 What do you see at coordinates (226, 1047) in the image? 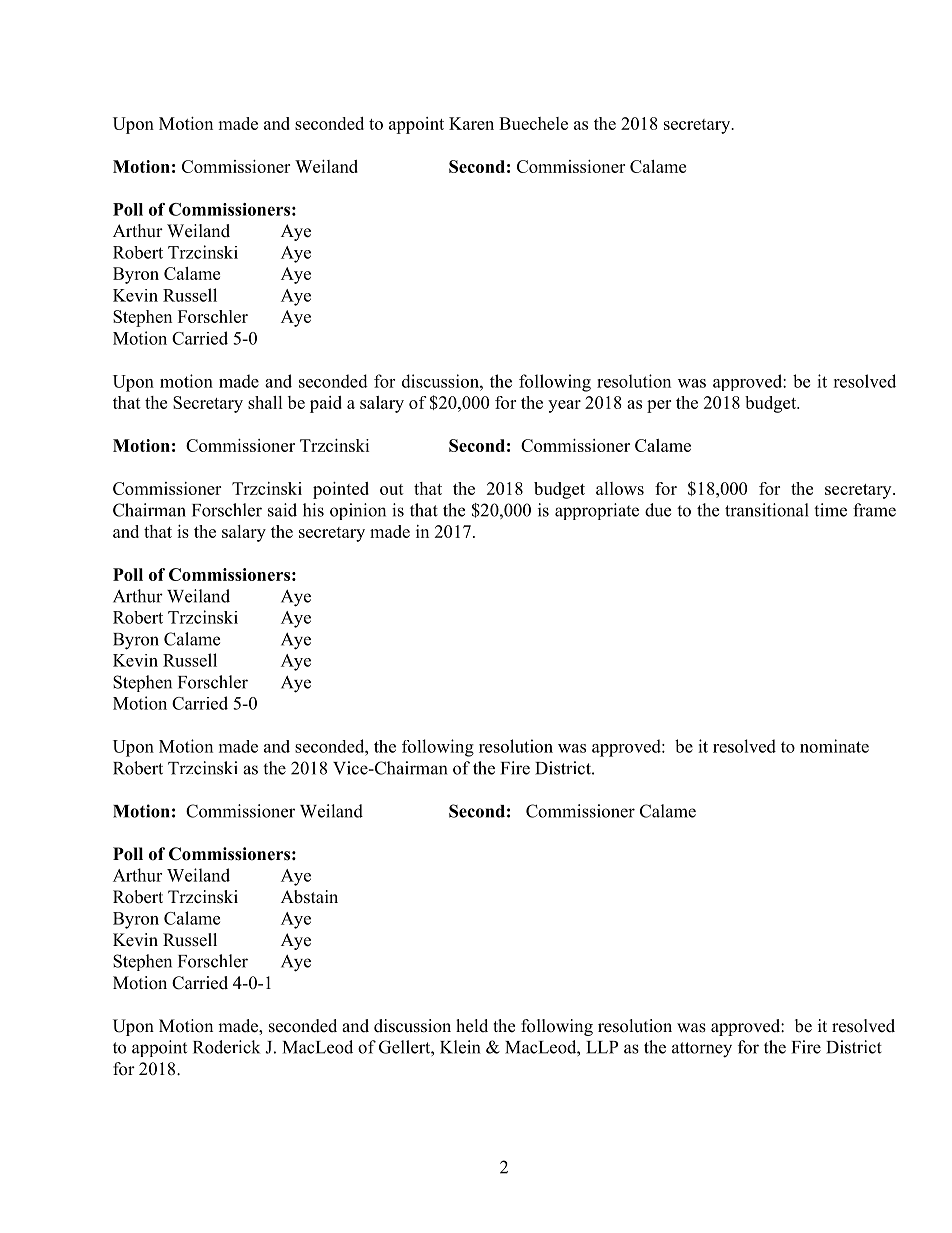
I see `Roderick` at bounding box center [226, 1047].
